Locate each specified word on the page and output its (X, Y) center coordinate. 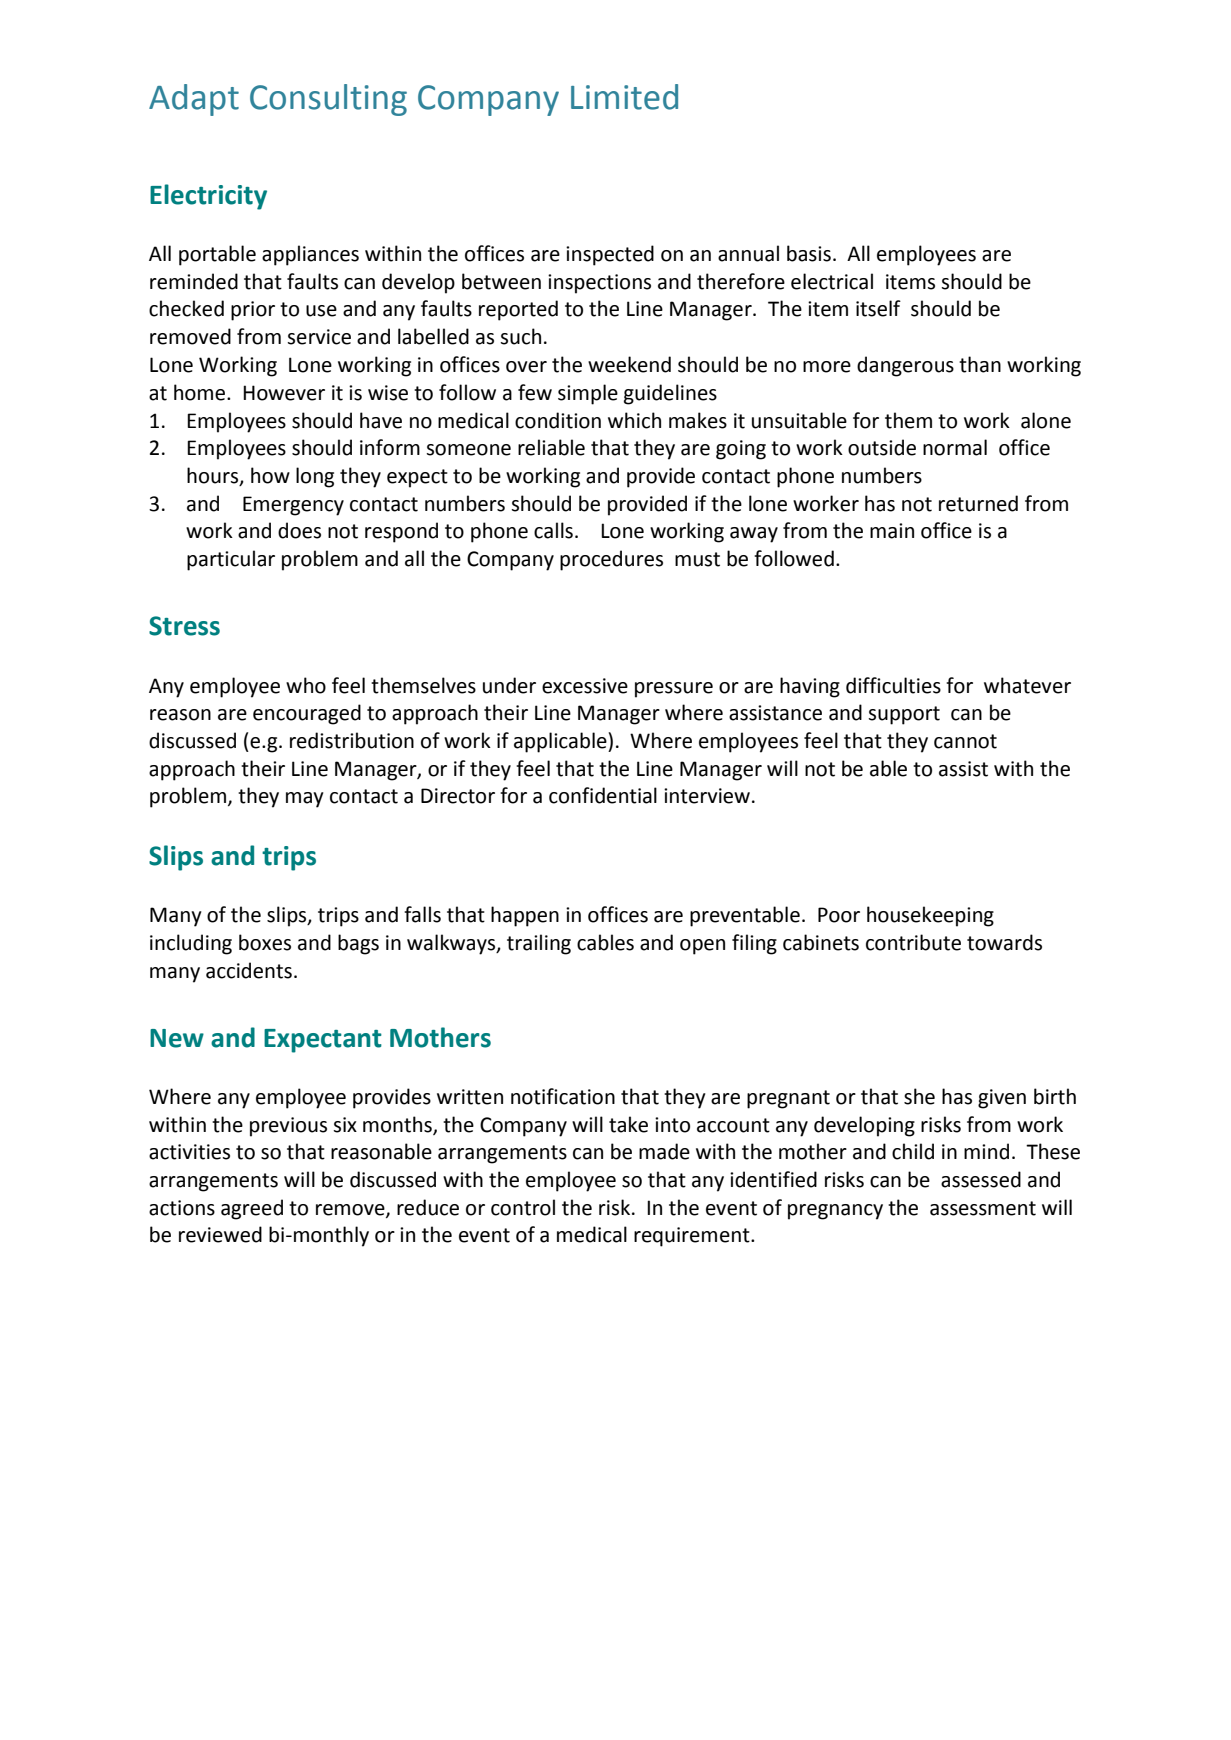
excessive (585, 686)
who (306, 685)
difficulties (893, 685)
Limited (624, 97)
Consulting (328, 100)
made (664, 1151)
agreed (252, 1209)
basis (809, 253)
